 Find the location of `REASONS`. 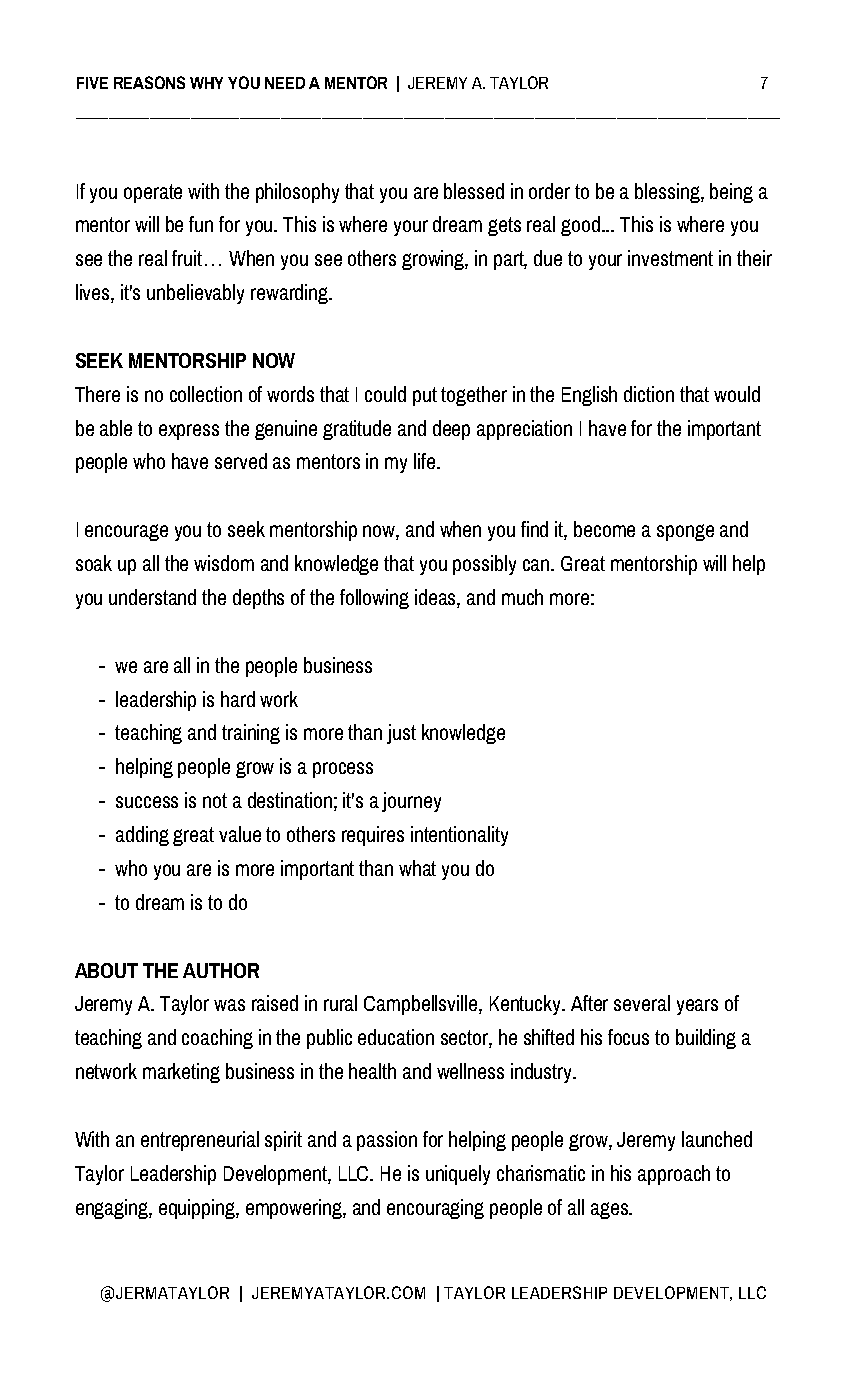

REASONS is located at coordinates (149, 82).
